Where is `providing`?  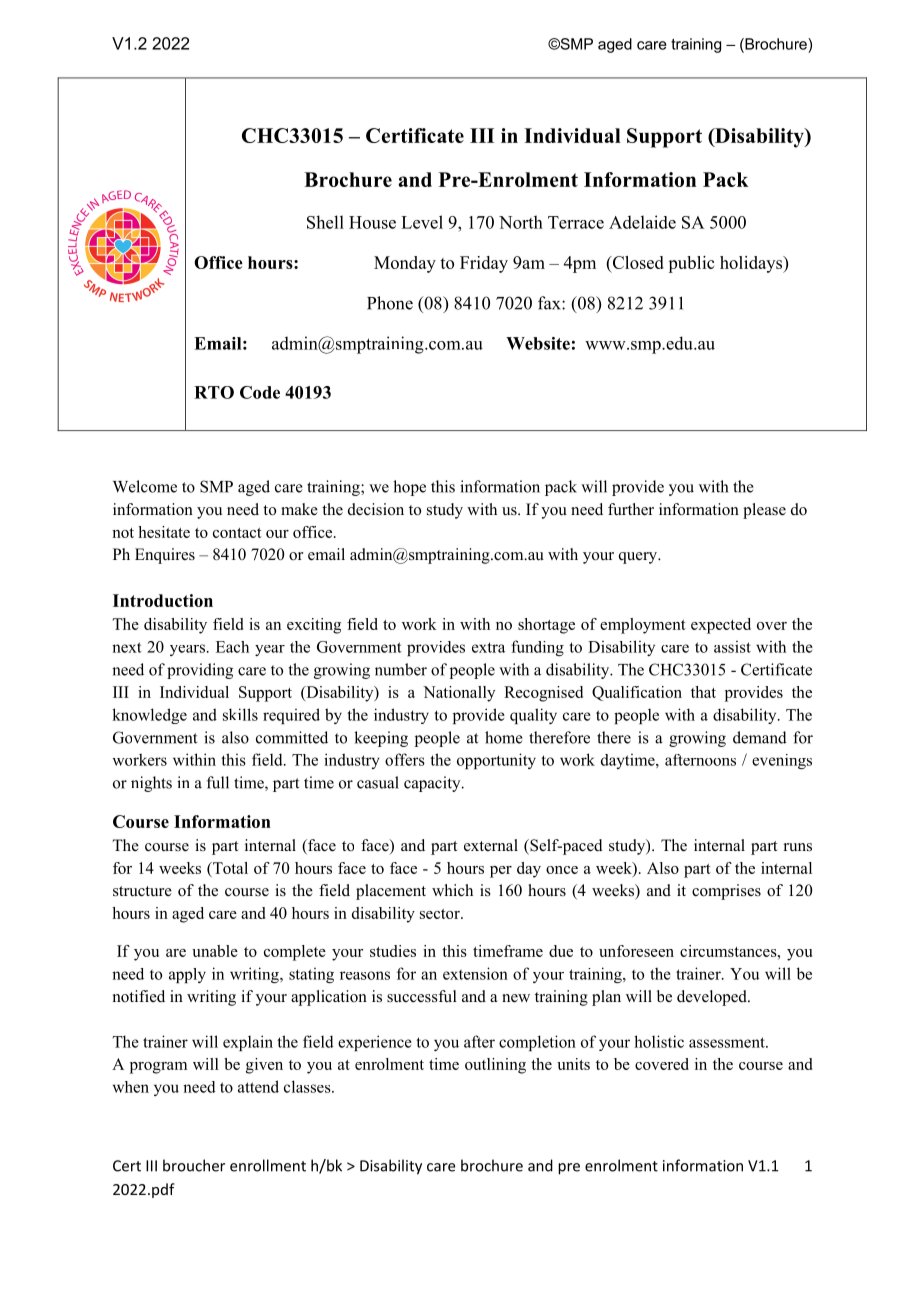
providing is located at coordinates (200, 671).
